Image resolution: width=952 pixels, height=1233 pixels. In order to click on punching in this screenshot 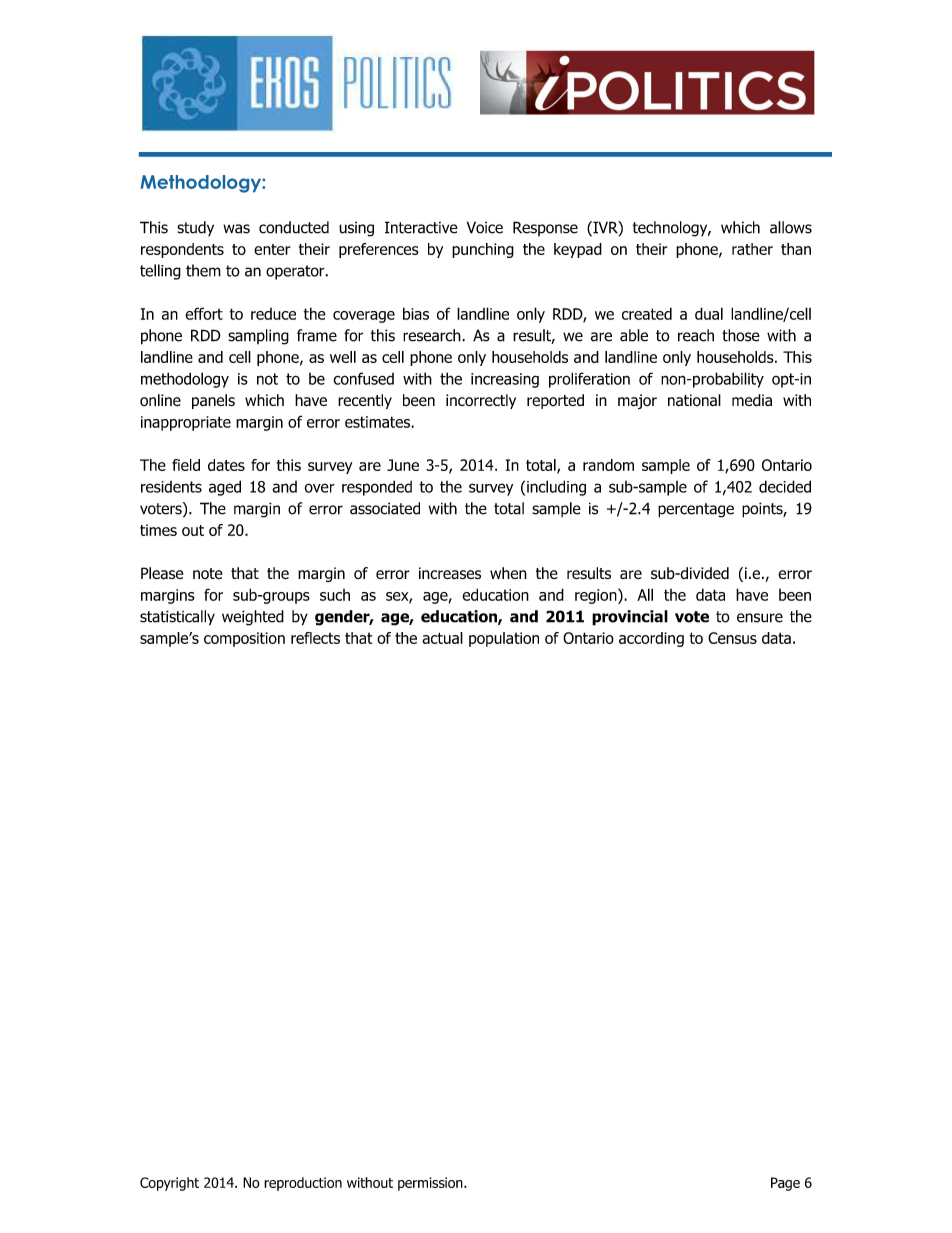, I will do `click(483, 250)`.
